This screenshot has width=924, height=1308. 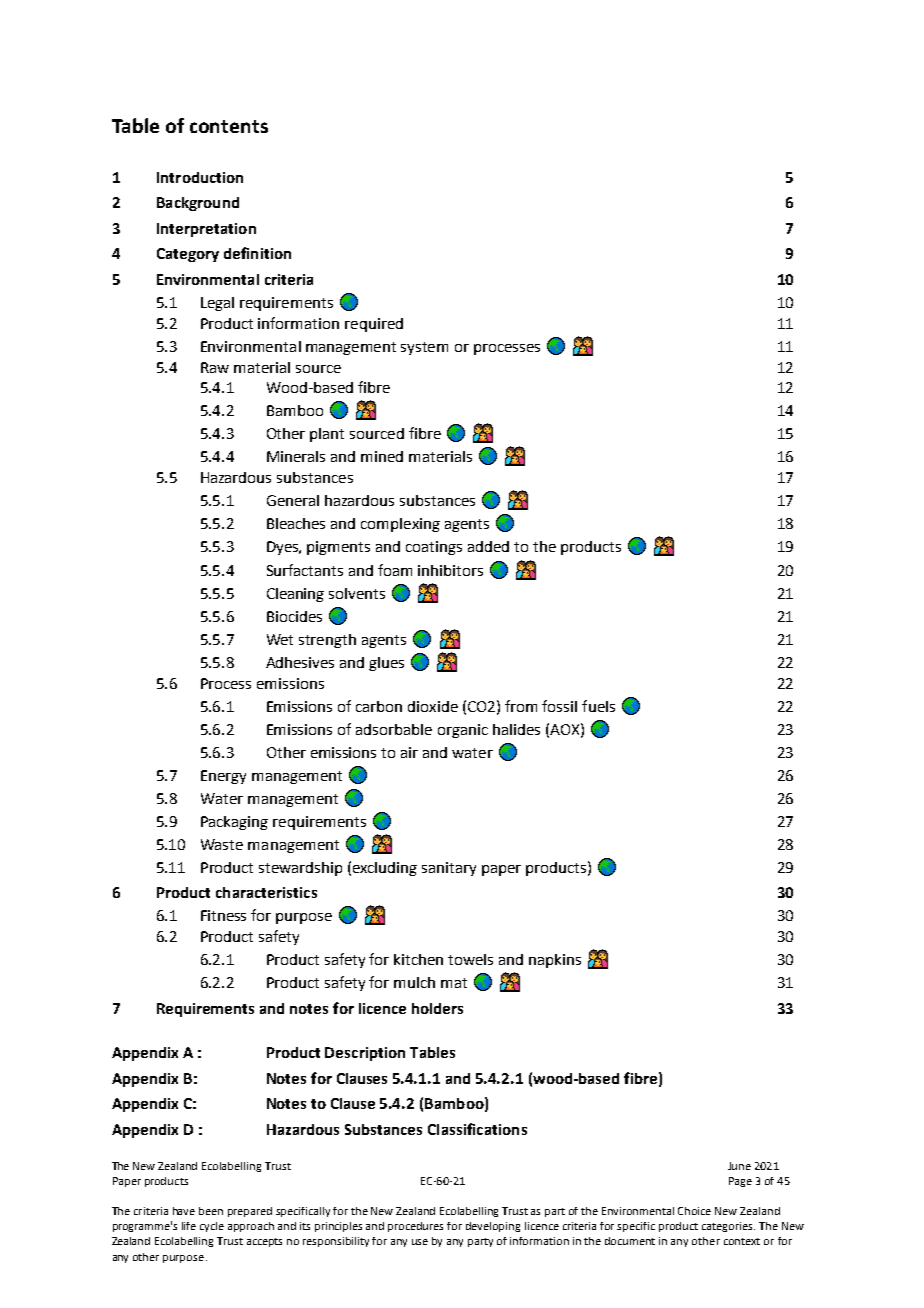 I want to click on prepared, so click(x=250, y=1212).
